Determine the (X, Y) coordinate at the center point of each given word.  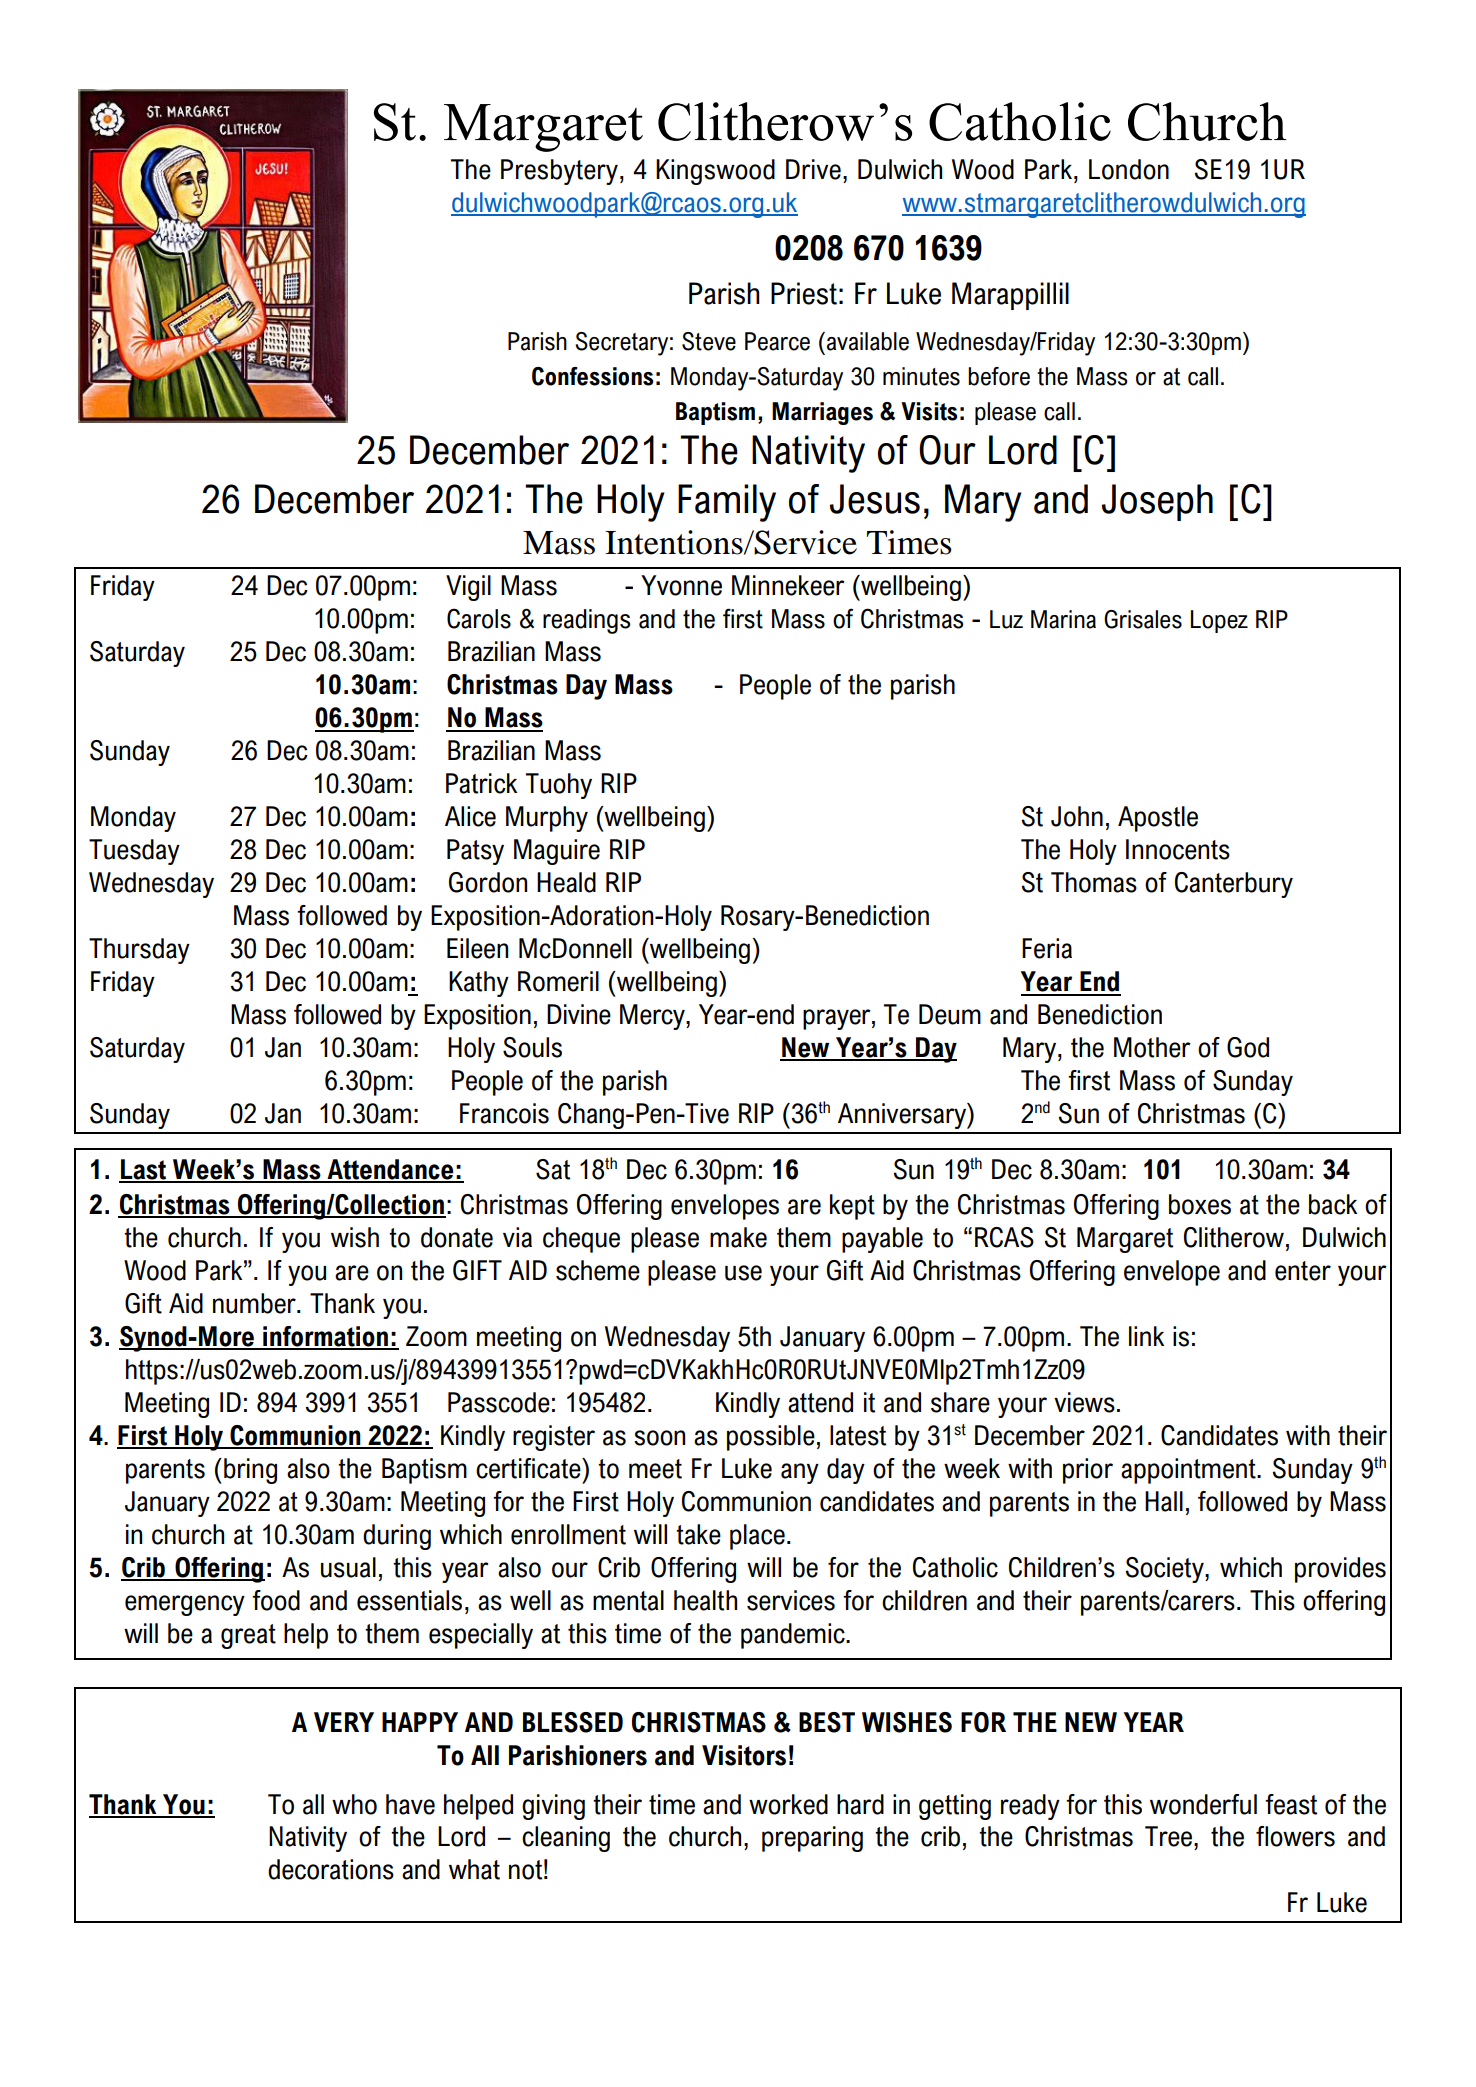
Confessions (592, 376)
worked (788, 1804)
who (354, 1804)
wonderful (1203, 1804)
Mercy (653, 1017)
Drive (813, 169)
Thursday (139, 951)
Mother (1152, 1047)
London (1129, 169)
